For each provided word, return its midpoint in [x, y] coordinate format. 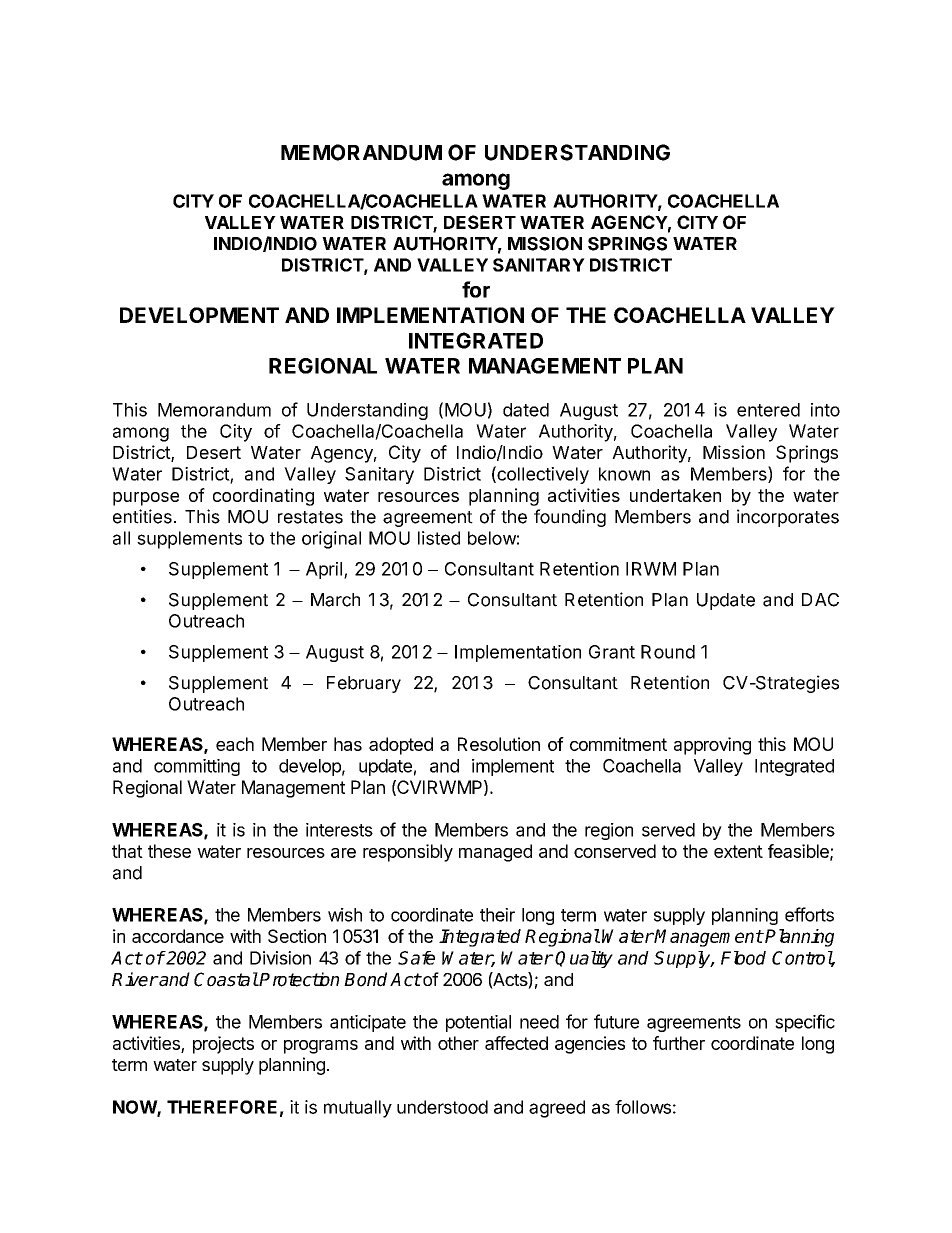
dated [526, 410]
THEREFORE [222, 1107]
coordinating [263, 497]
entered [768, 410]
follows [643, 1107]
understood [442, 1107]
